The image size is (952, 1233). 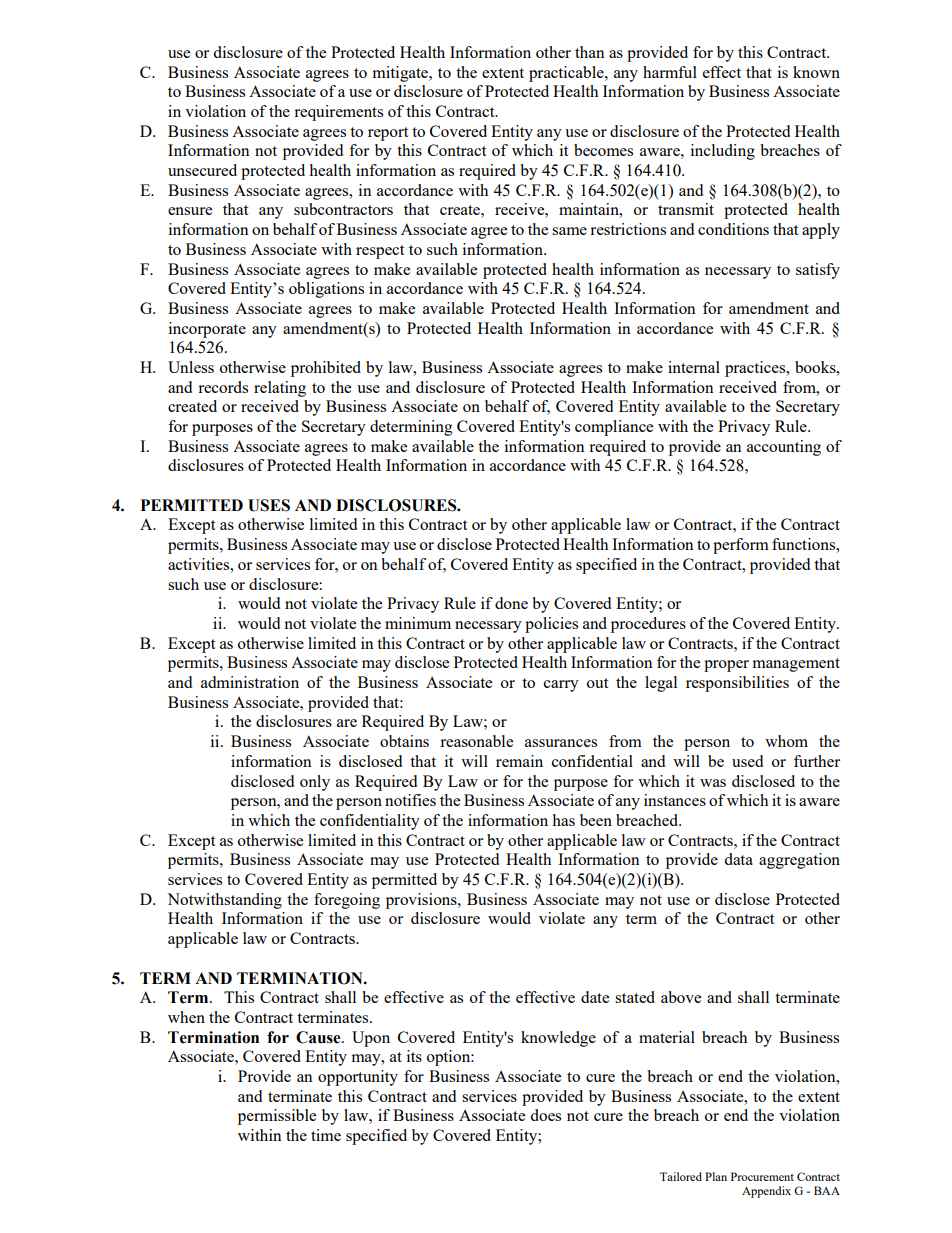 I want to click on obligations, so click(x=326, y=290).
